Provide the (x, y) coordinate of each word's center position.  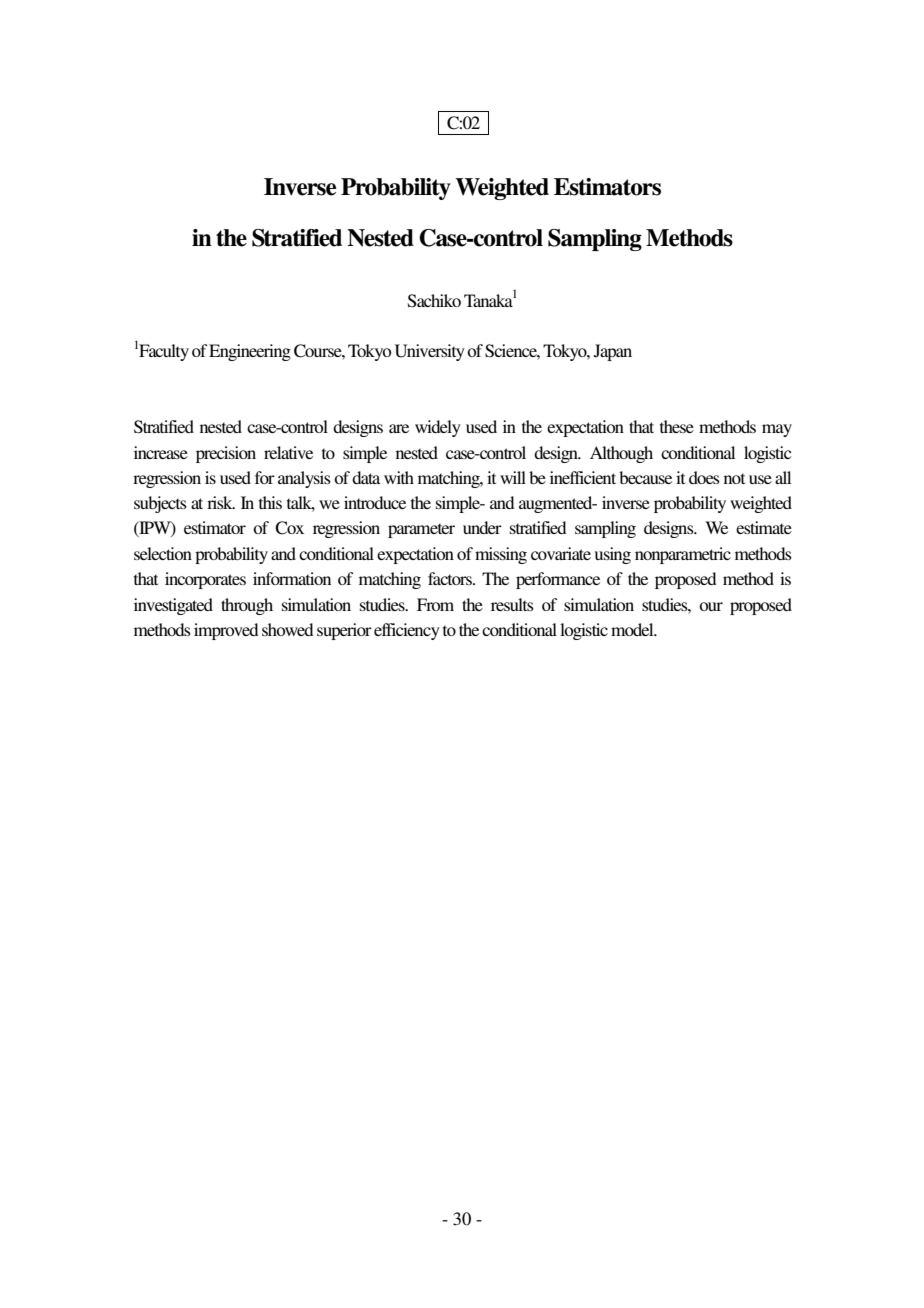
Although (621, 454)
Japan (613, 352)
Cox (289, 528)
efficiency (407, 631)
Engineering (250, 352)
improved (226, 631)
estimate (764, 527)
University (430, 352)
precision (226, 454)
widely (438, 428)
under (482, 527)
